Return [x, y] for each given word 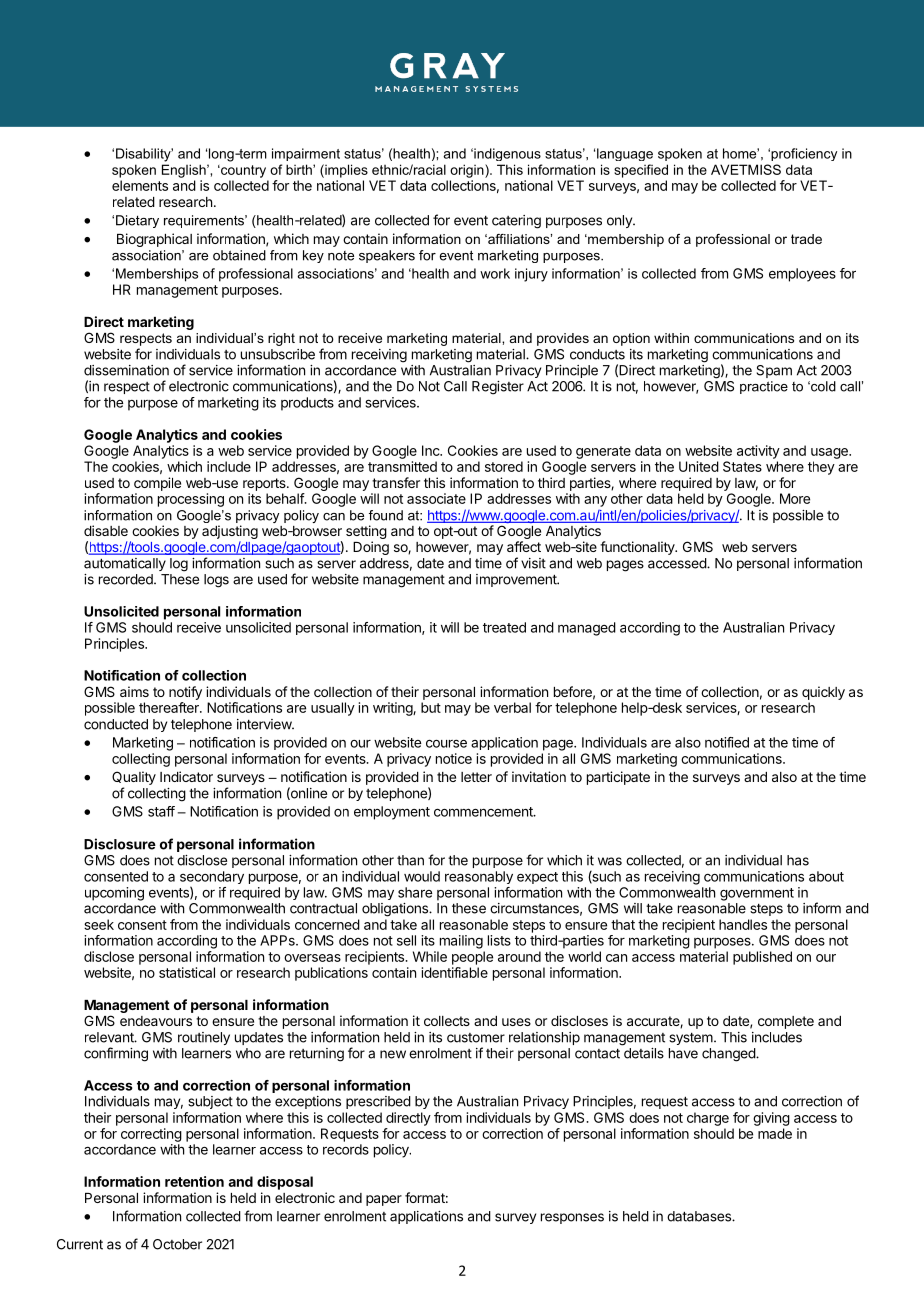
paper [384, 1200]
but [431, 707]
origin [468, 171]
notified [727, 742]
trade [806, 239]
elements [140, 185]
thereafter [170, 707]
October [177, 1244]
